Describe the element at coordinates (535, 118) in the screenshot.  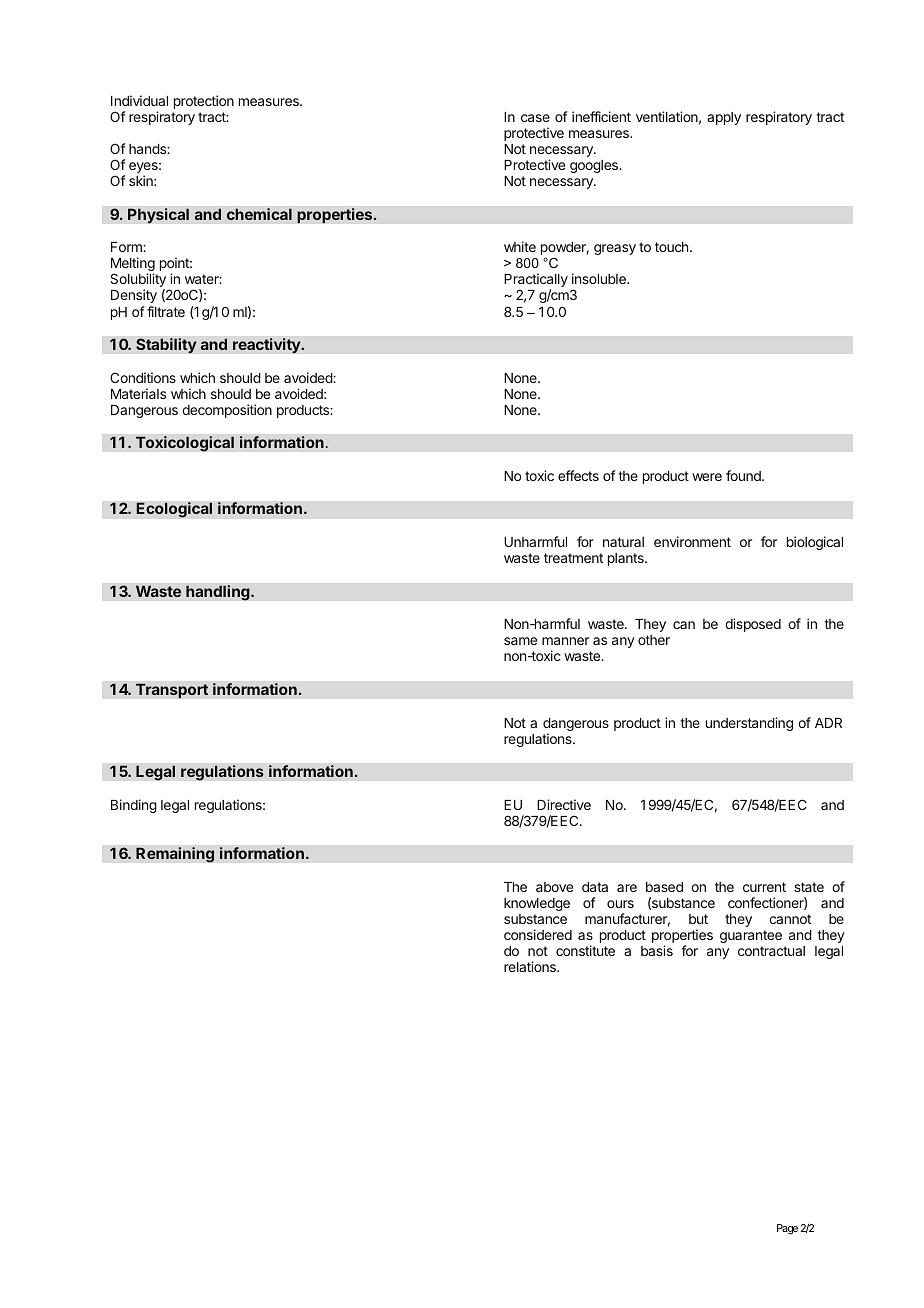
I see `case` at that location.
